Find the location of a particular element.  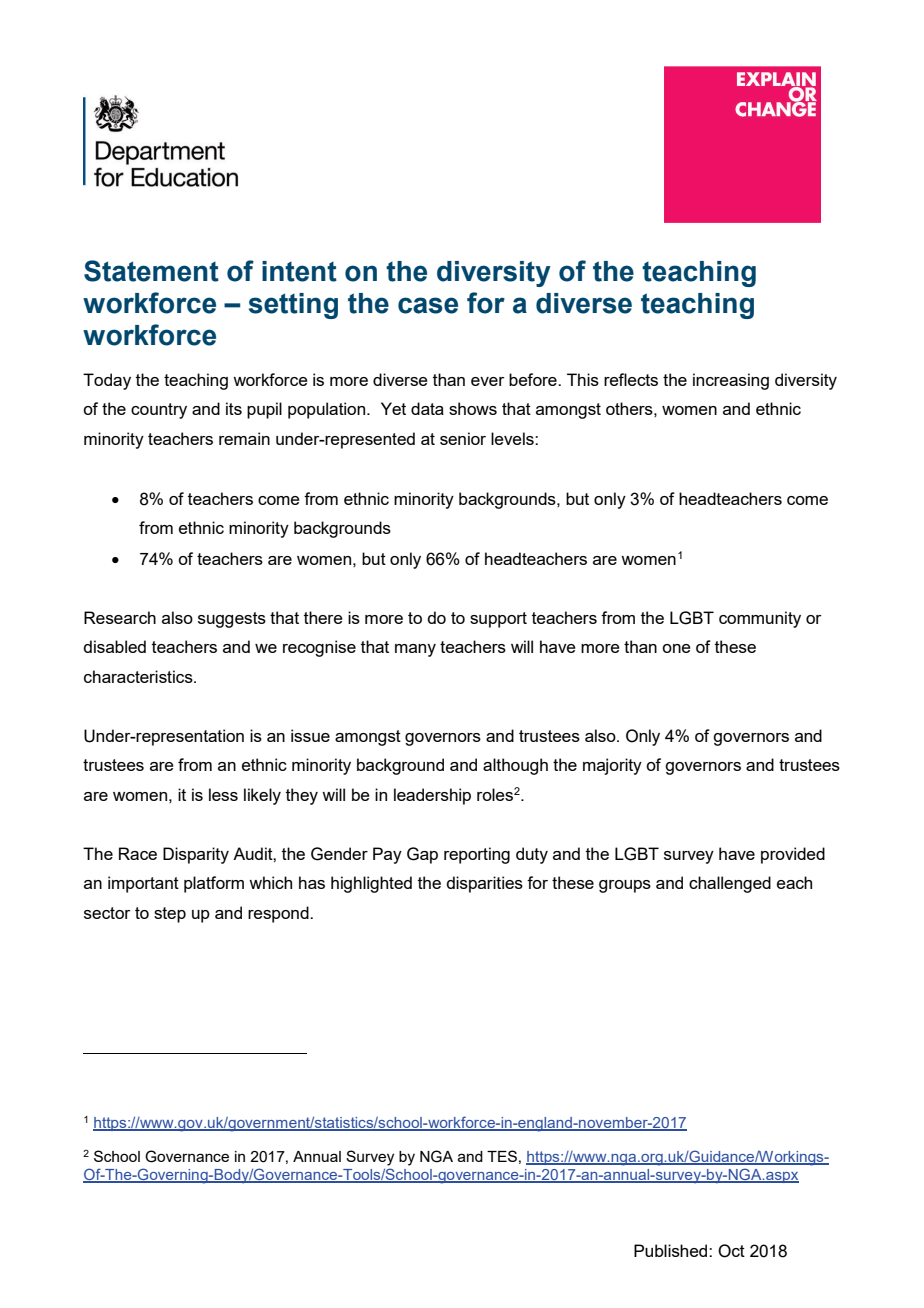

Statement is located at coordinates (151, 271).
